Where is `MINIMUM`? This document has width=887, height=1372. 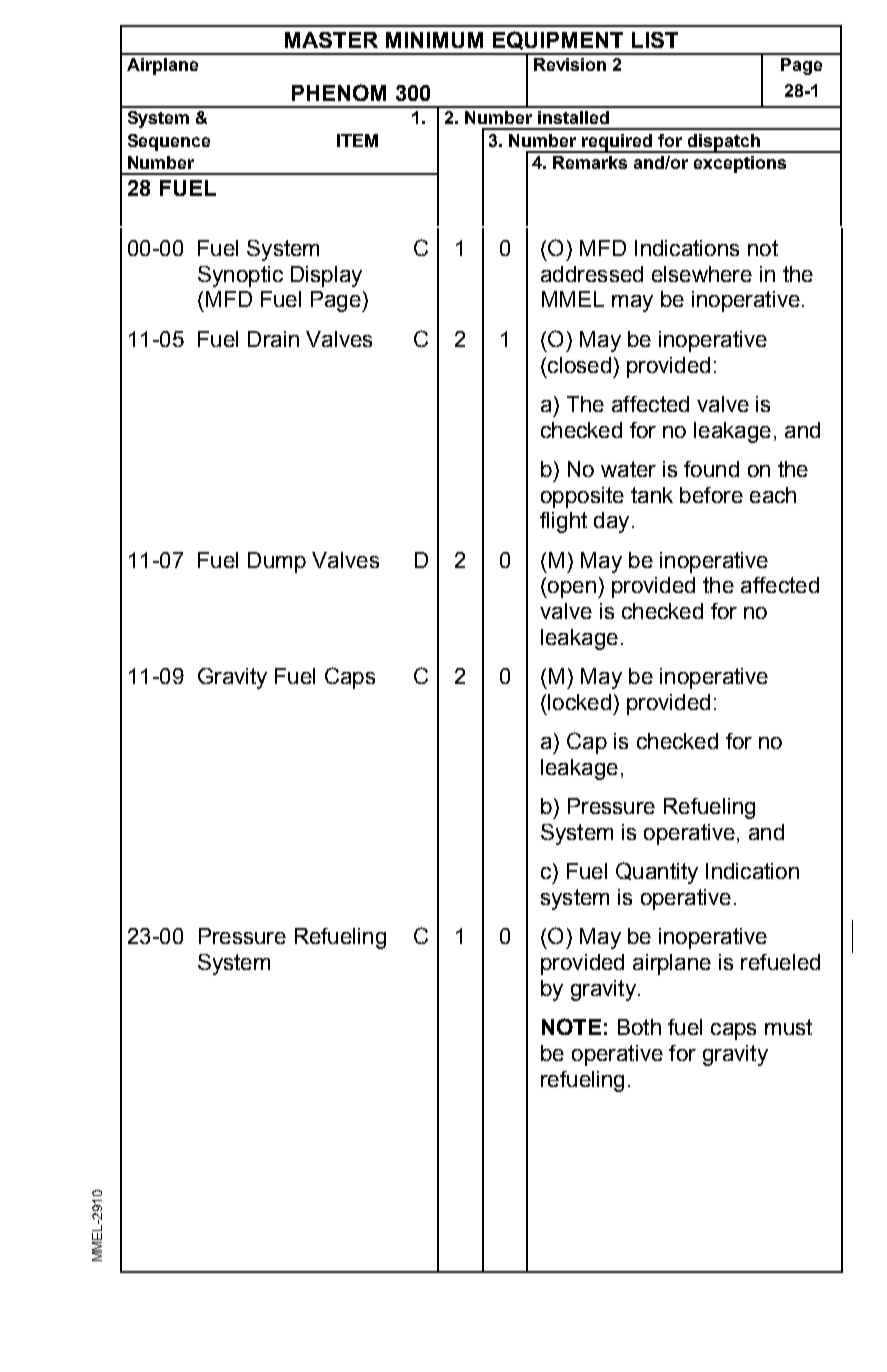
MINIMUM is located at coordinates (434, 40).
